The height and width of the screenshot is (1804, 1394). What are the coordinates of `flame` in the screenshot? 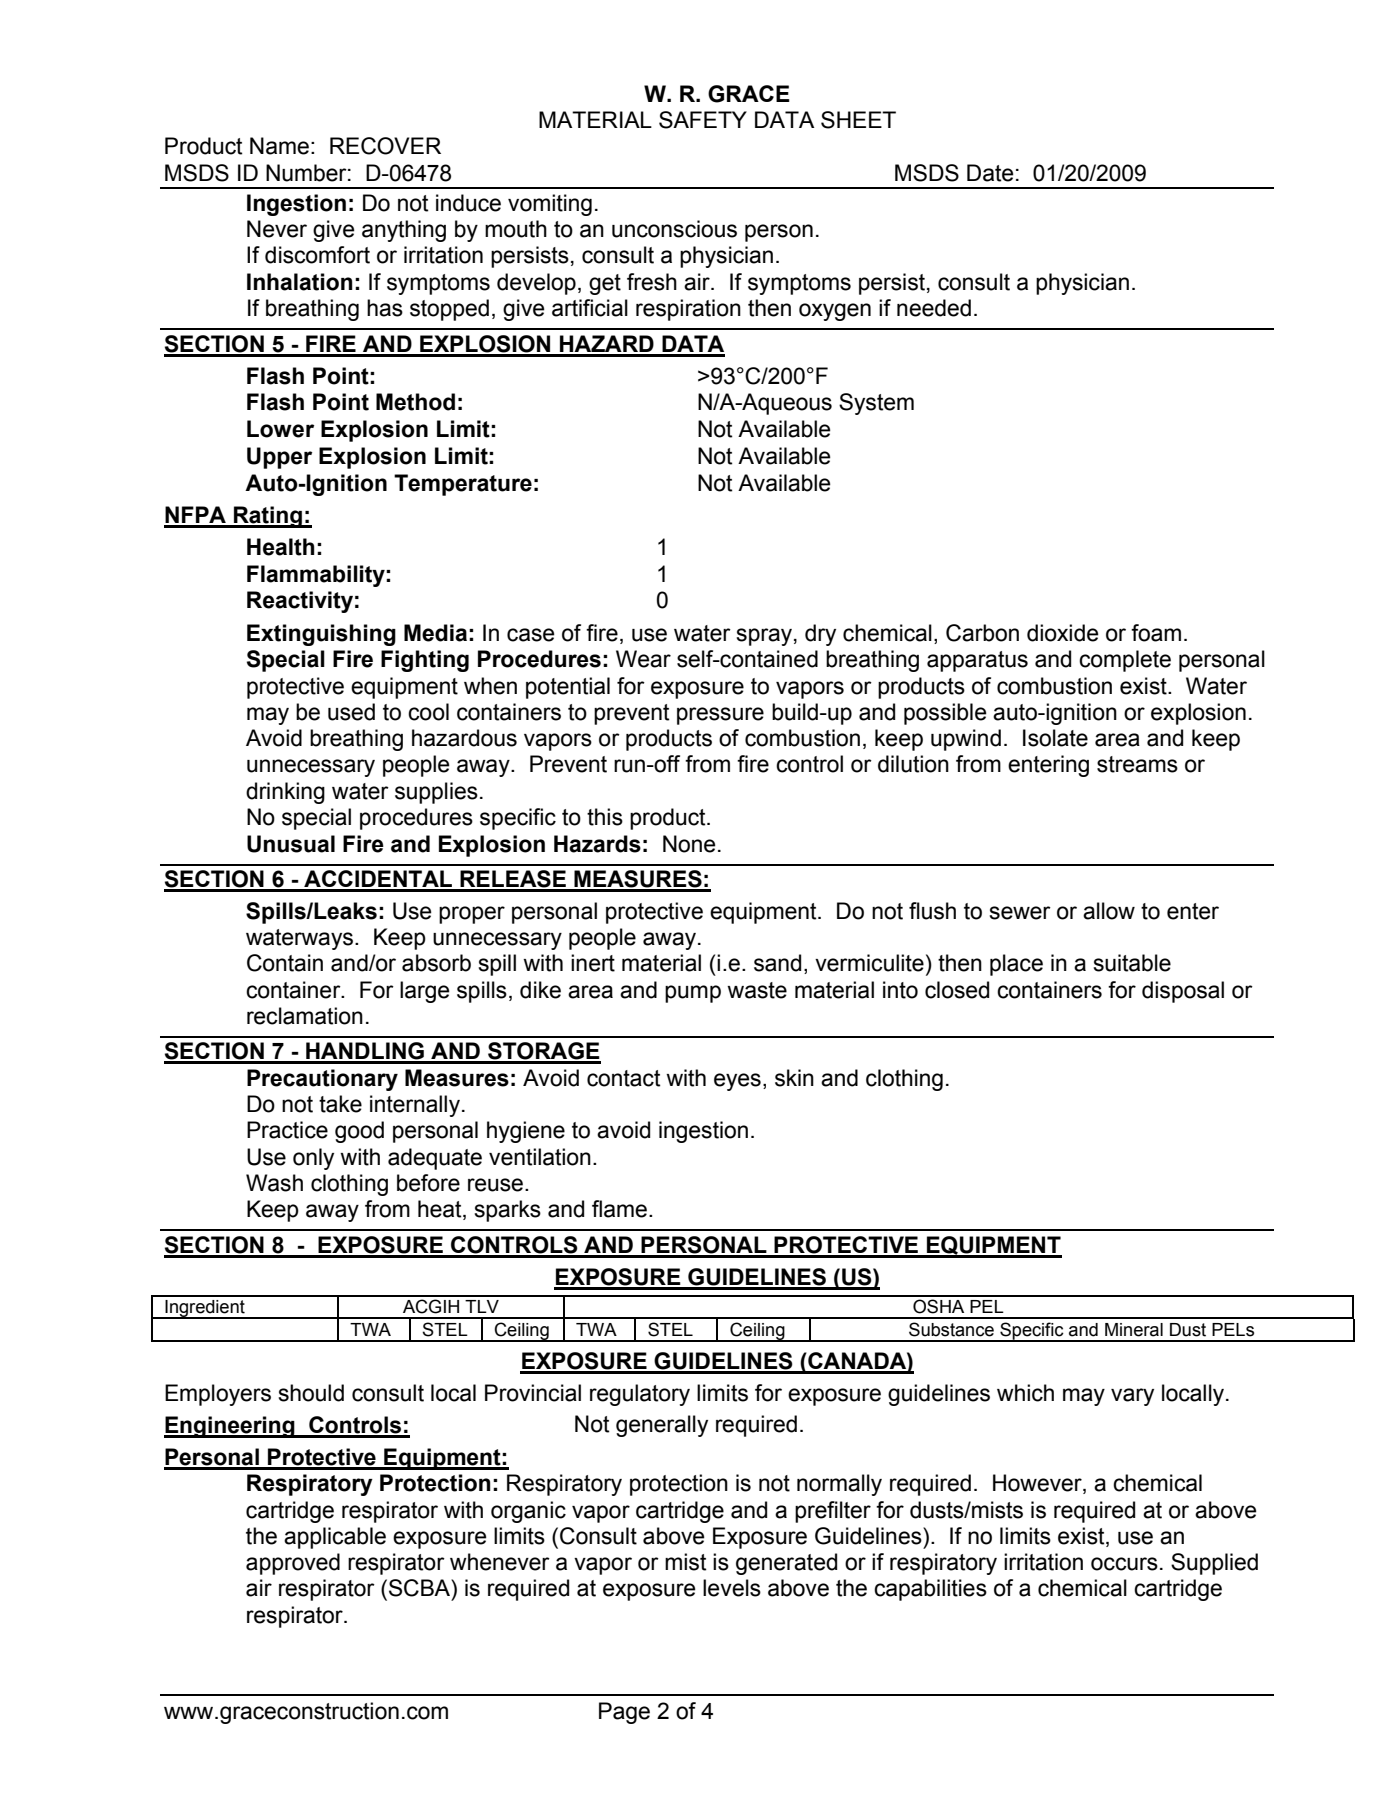 It's located at (619, 1209).
